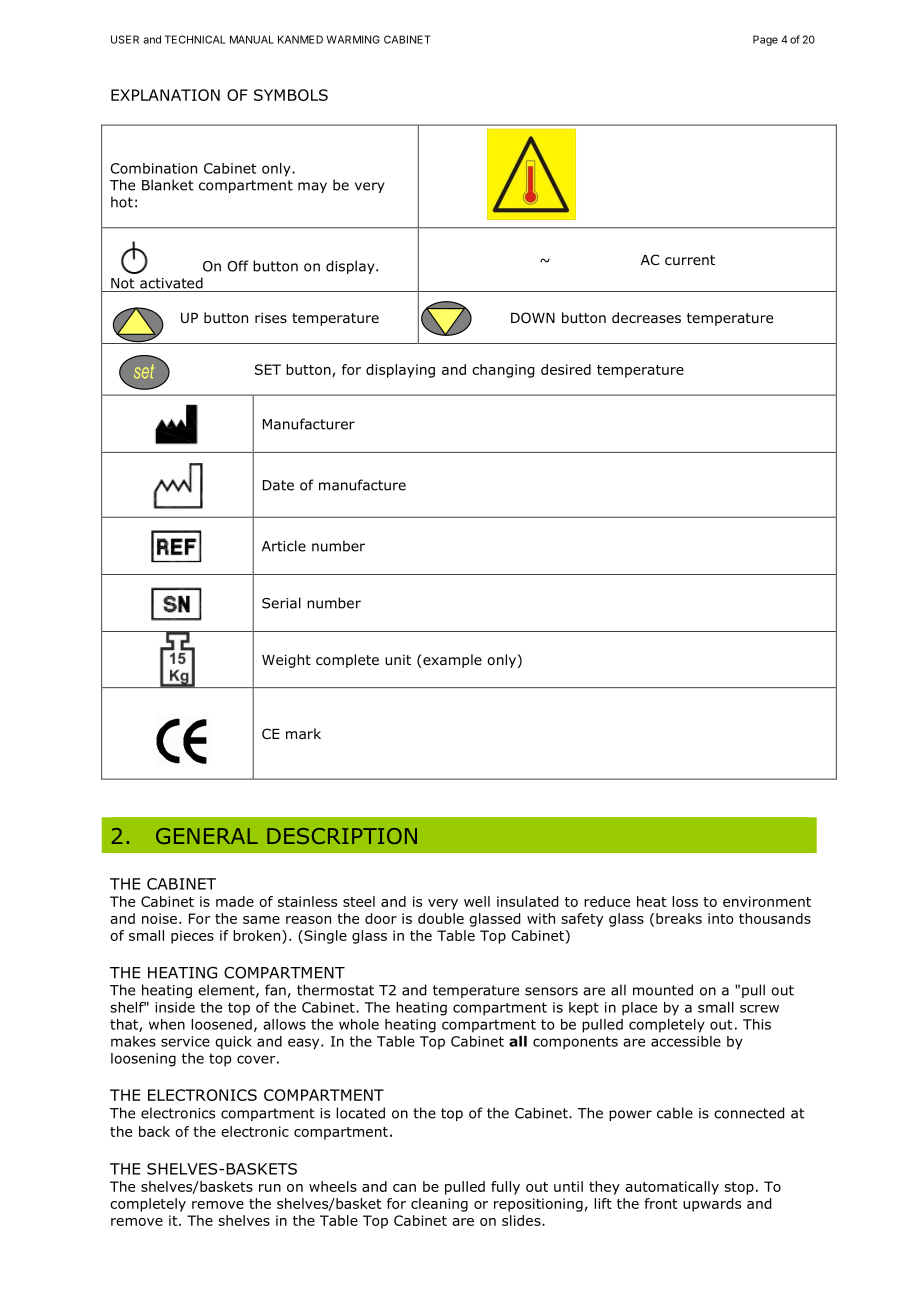 The width and height of the image is (924, 1308). Describe the element at coordinates (353, 39) in the image. I see `WARMING` at that location.
